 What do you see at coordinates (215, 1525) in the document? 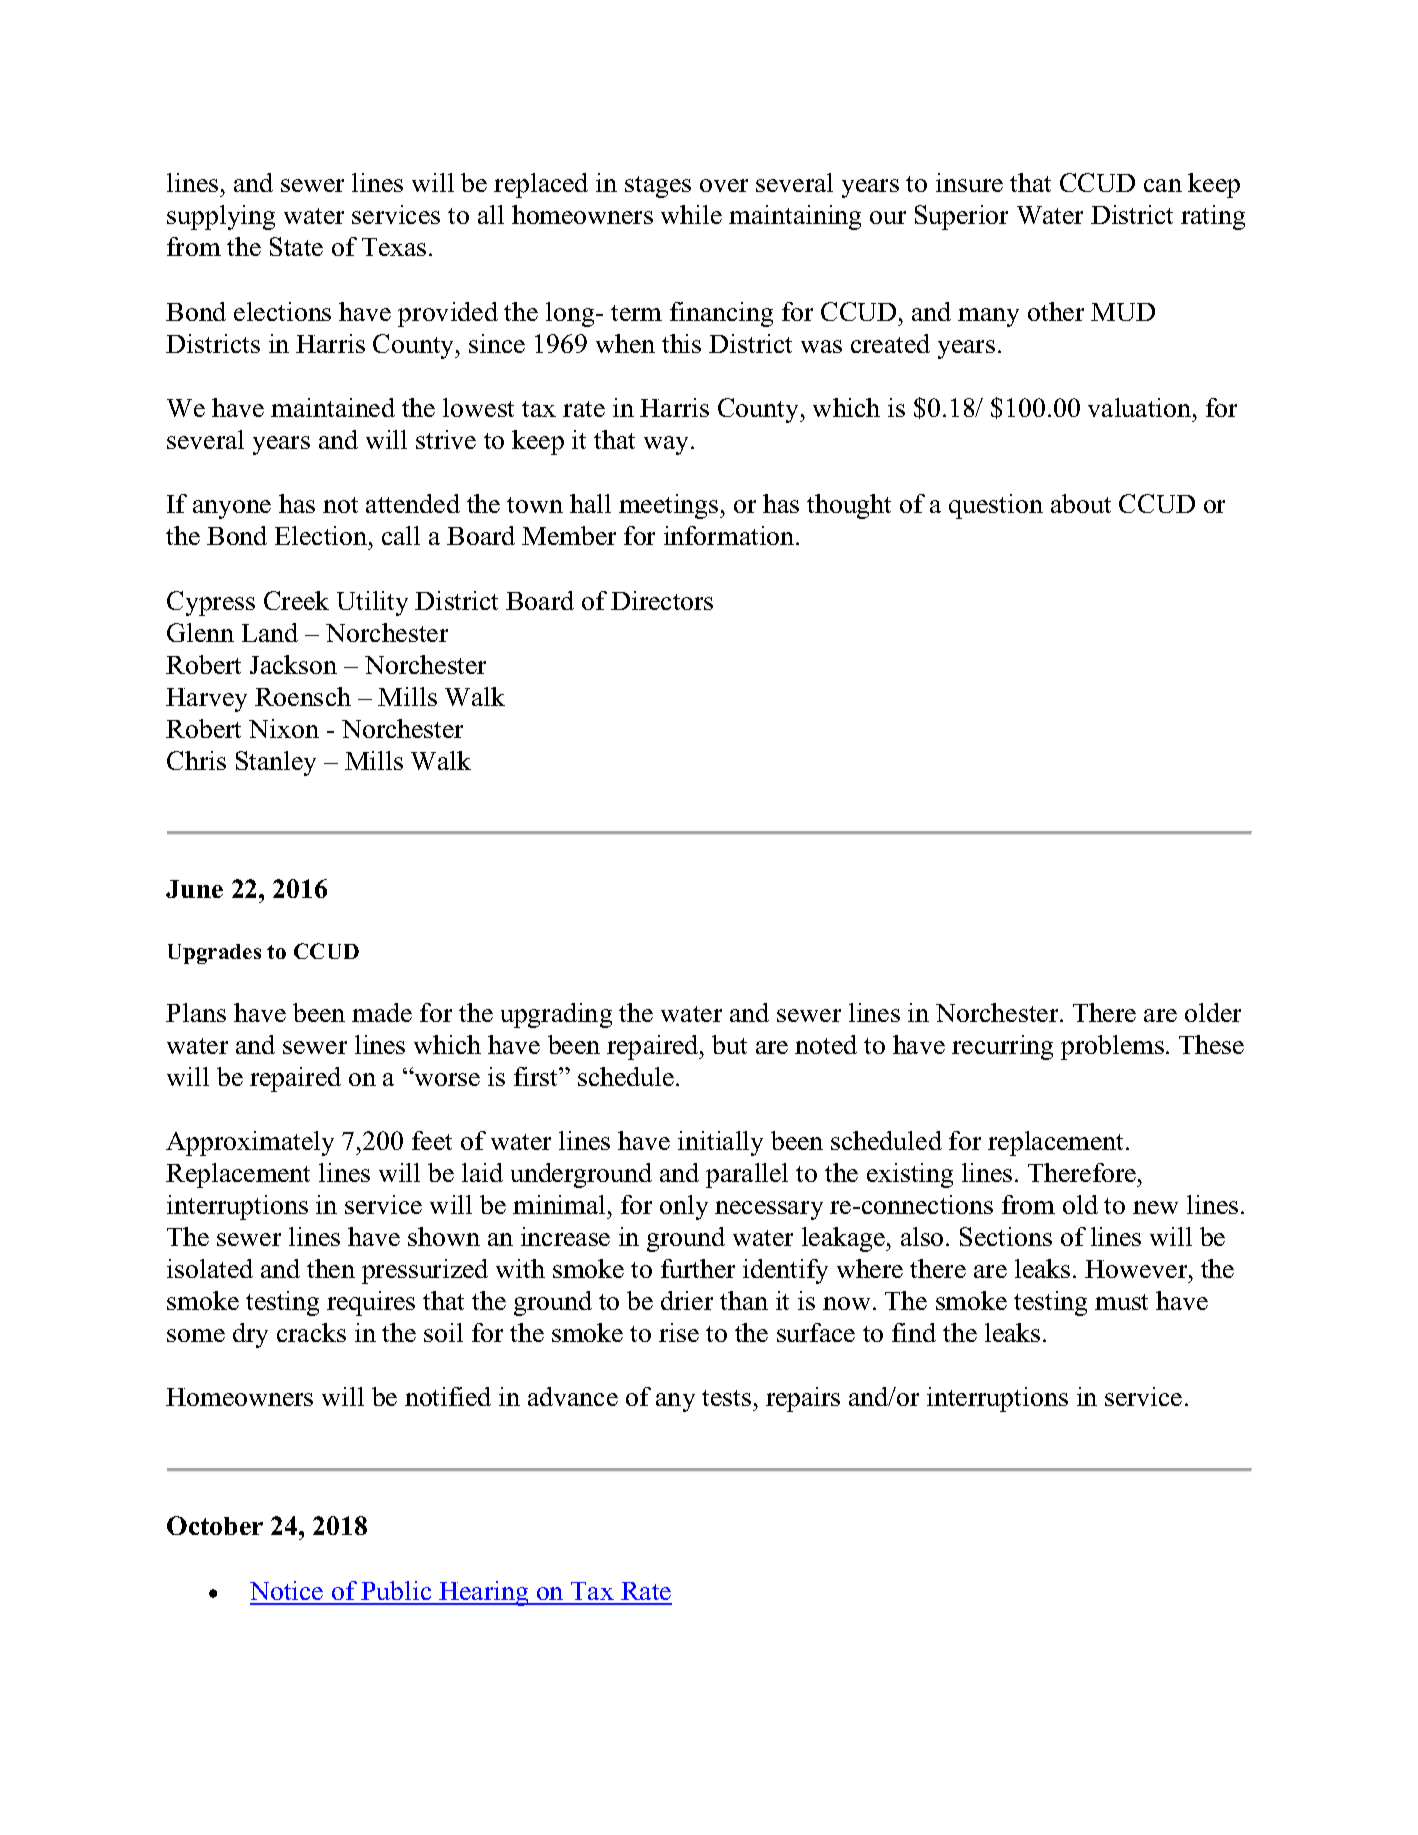
I see `October` at bounding box center [215, 1525].
